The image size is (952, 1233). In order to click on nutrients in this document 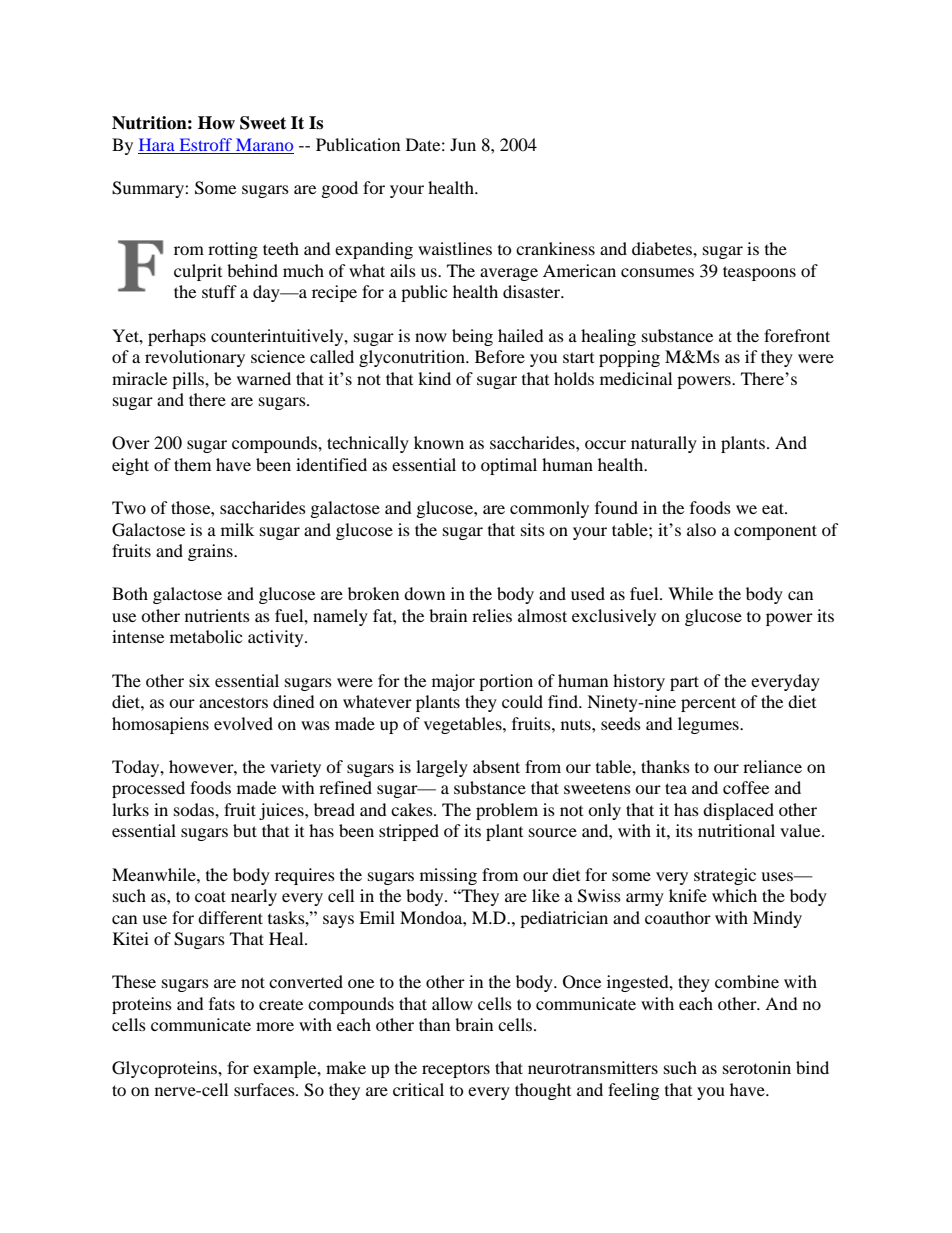, I will do `click(217, 615)`.
